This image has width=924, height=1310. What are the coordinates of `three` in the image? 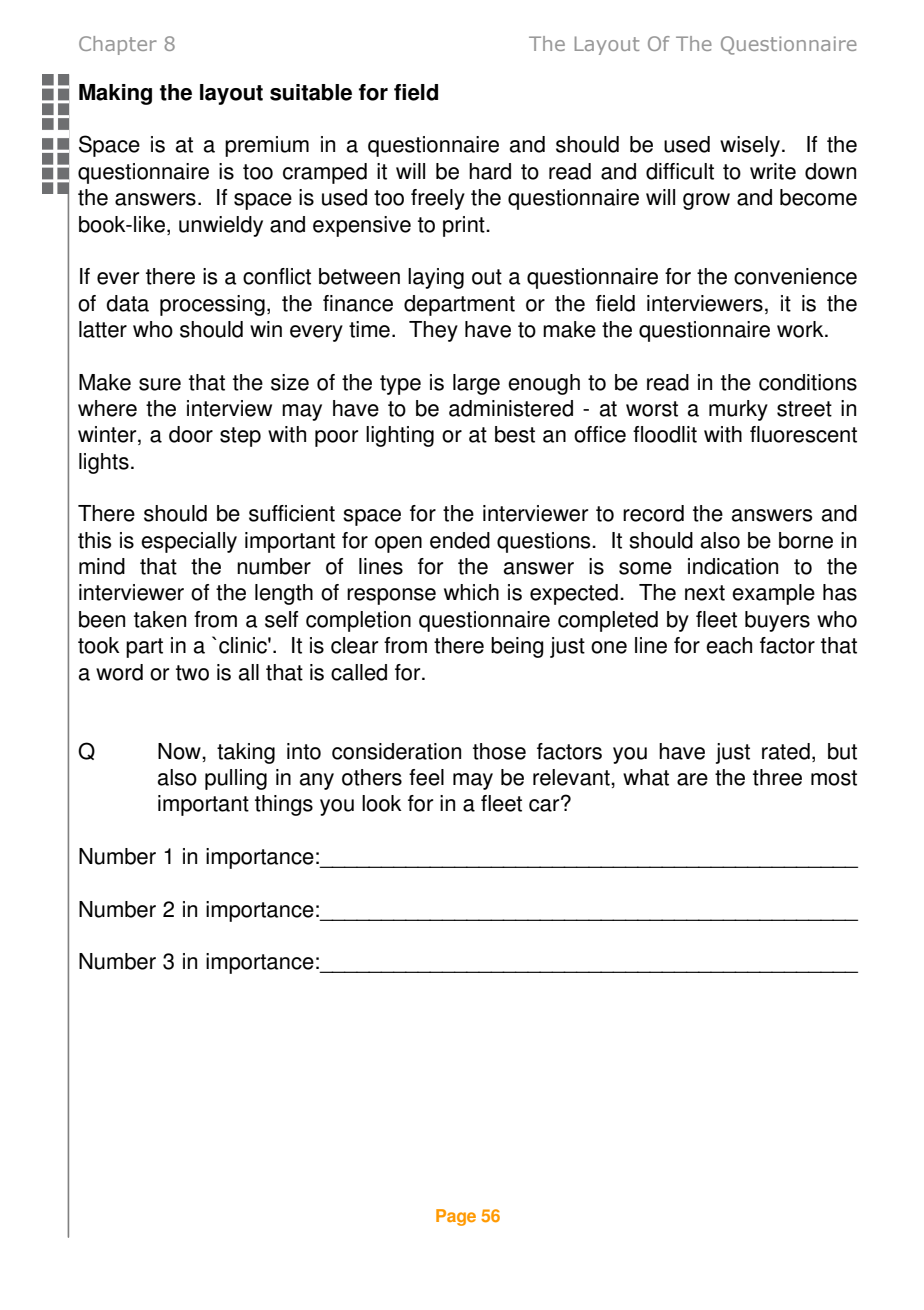 It's located at (777, 777).
